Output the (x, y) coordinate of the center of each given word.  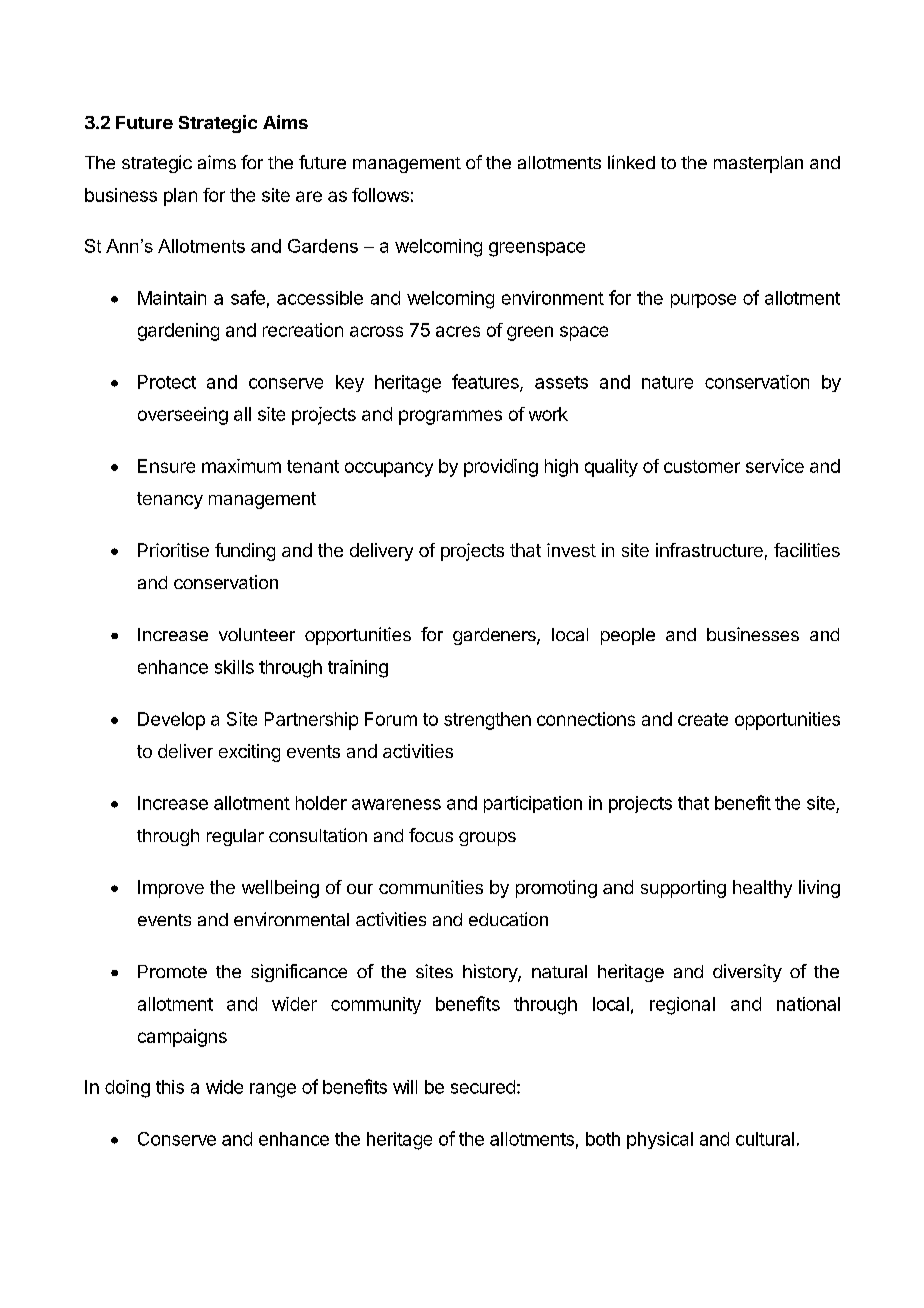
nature (667, 382)
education (508, 919)
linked (631, 162)
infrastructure (709, 550)
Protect (167, 382)
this (170, 1087)
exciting (249, 753)
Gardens (323, 246)
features (486, 382)
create (703, 719)
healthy (762, 889)
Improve (171, 889)
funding (245, 552)
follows (380, 195)
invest (571, 550)
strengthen (487, 721)
